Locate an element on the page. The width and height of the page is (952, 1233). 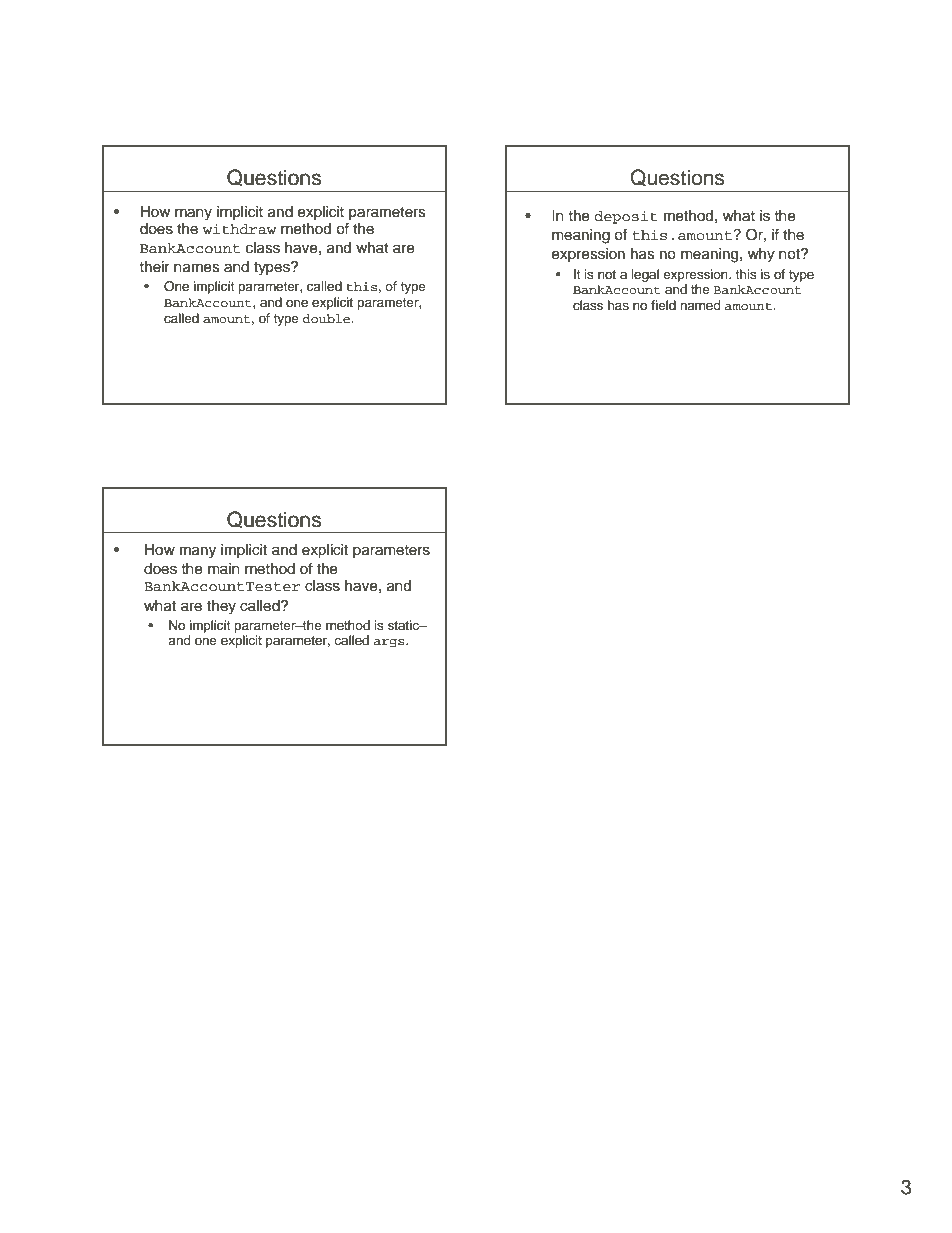
deposit is located at coordinates (625, 217).
